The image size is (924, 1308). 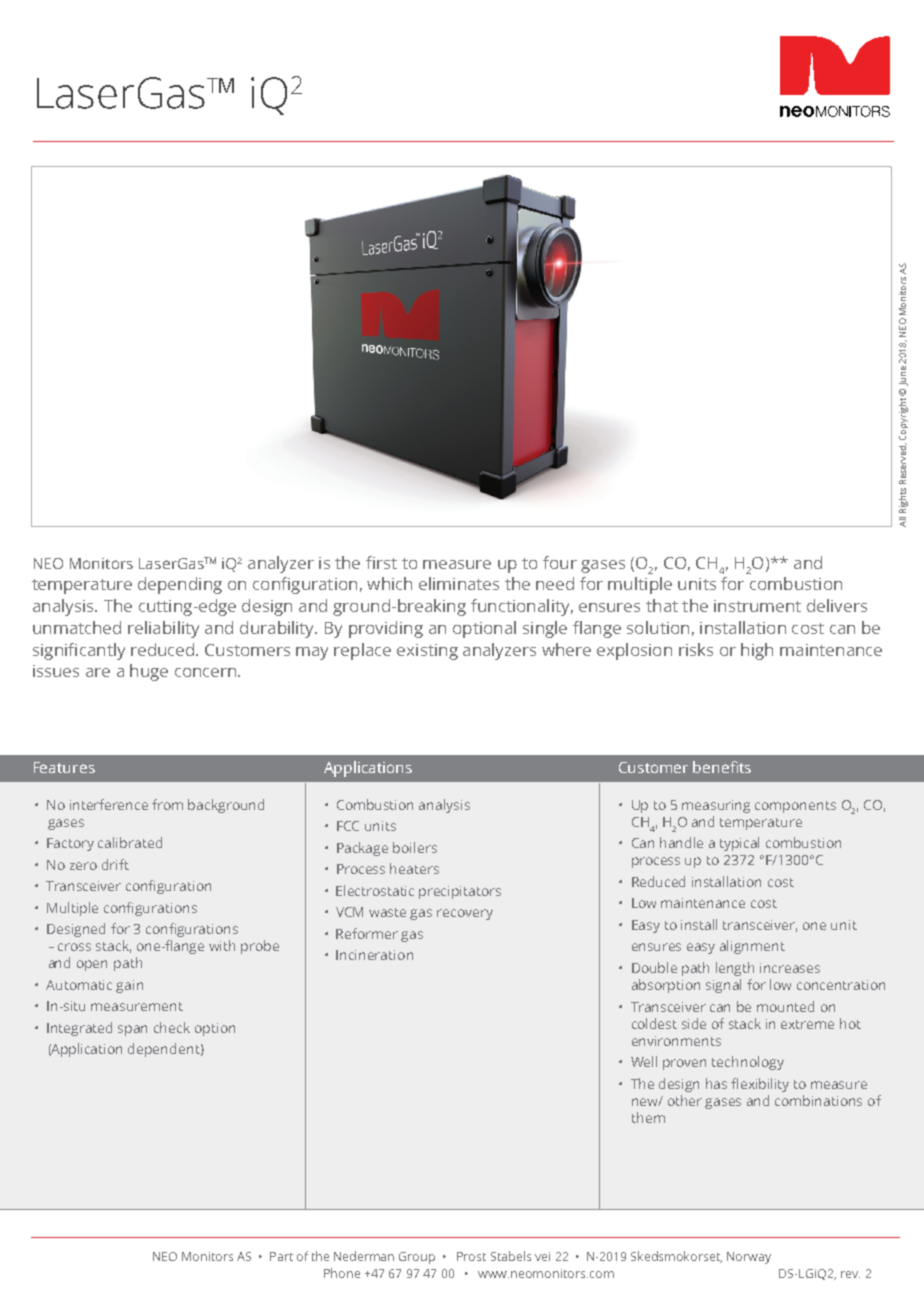 What do you see at coordinates (752, 947) in the screenshot?
I see `alignment` at bounding box center [752, 947].
